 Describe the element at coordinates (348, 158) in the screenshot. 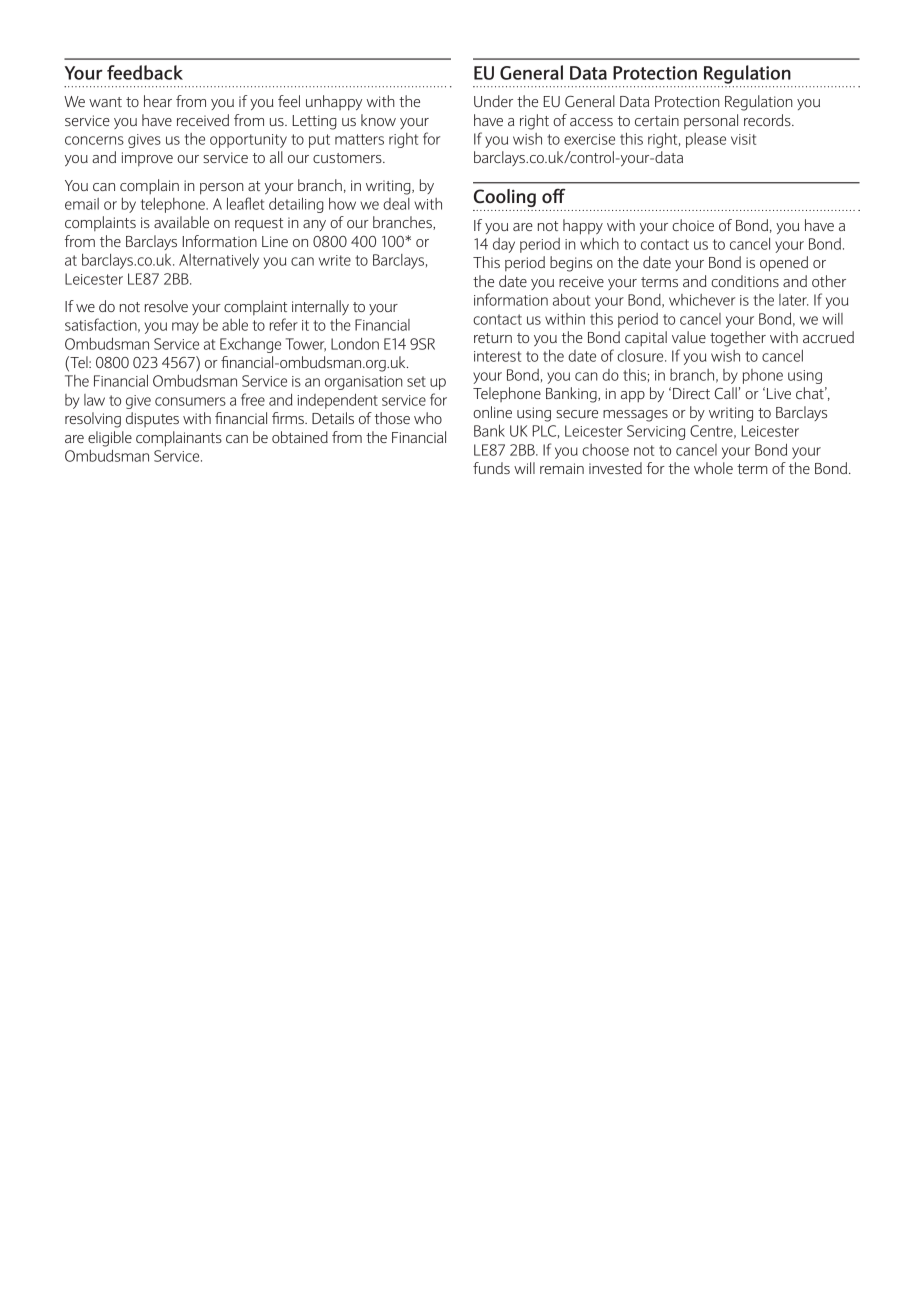

I see `customers` at that location.
